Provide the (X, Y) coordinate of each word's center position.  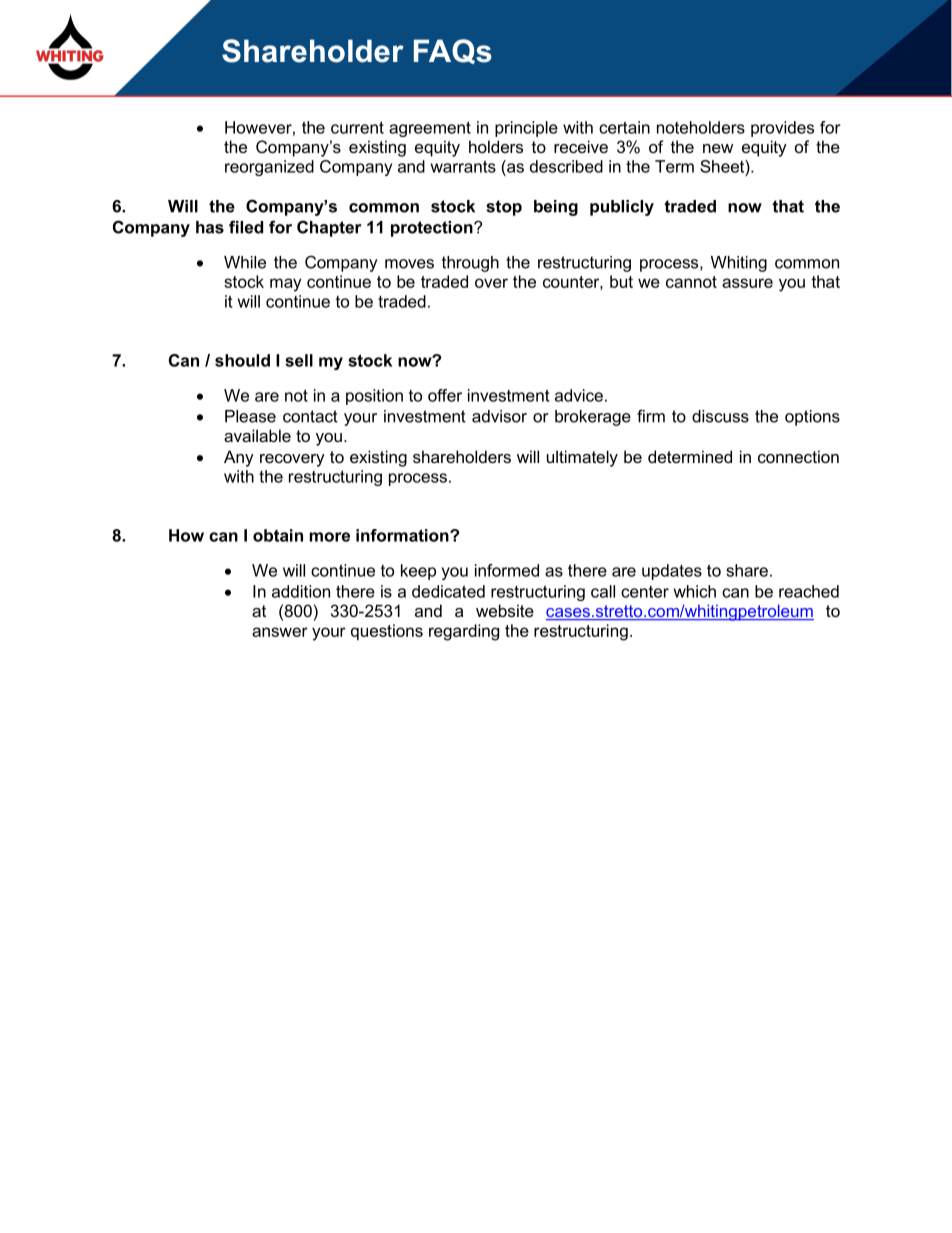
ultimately (582, 458)
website (505, 610)
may (286, 285)
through (470, 264)
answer (280, 632)
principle (526, 129)
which (695, 591)
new (718, 148)
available (257, 435)
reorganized (269, 168)
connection (798, 456)
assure (747, 283)
